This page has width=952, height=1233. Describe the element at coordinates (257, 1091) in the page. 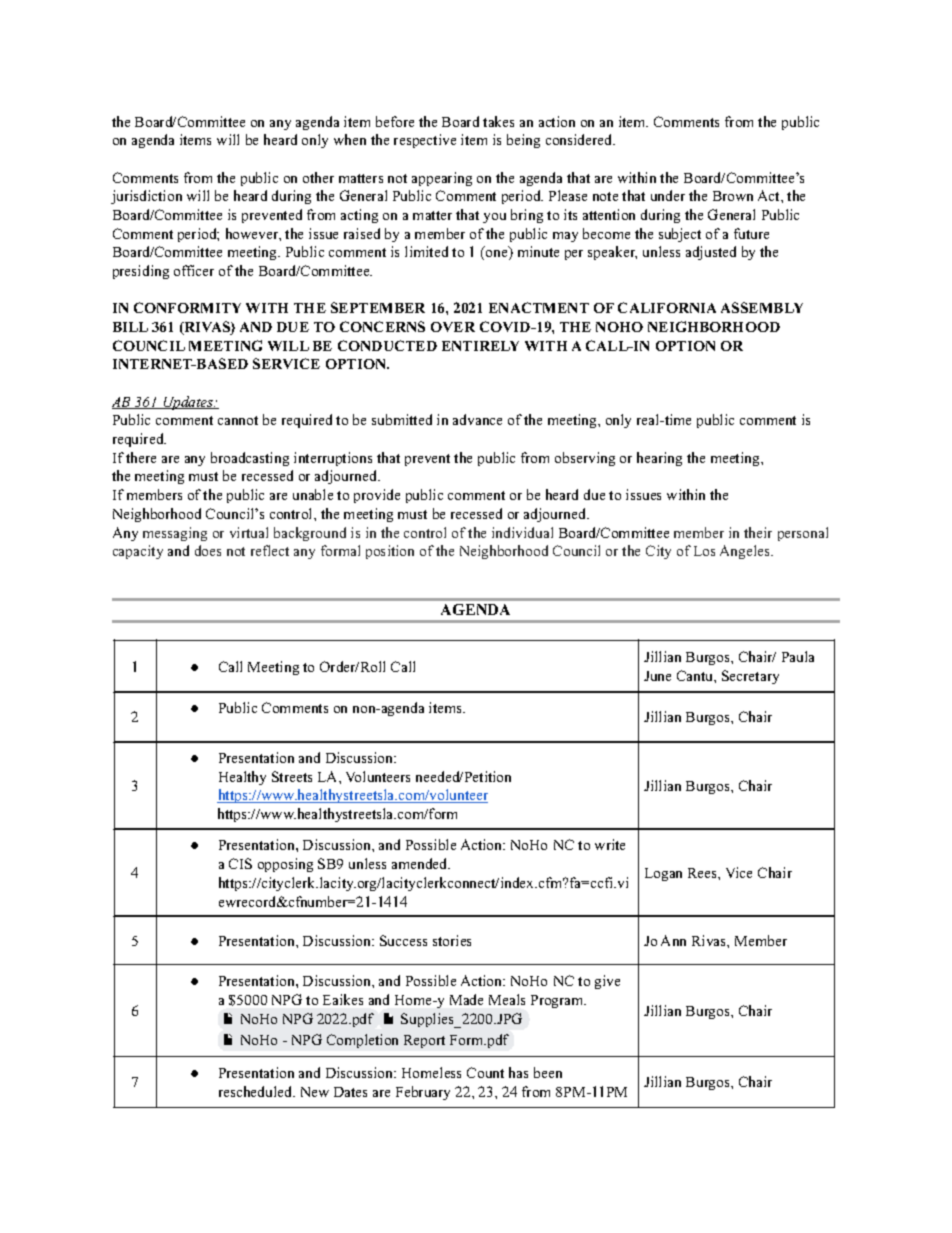

I see `rescheduled` at that location.
